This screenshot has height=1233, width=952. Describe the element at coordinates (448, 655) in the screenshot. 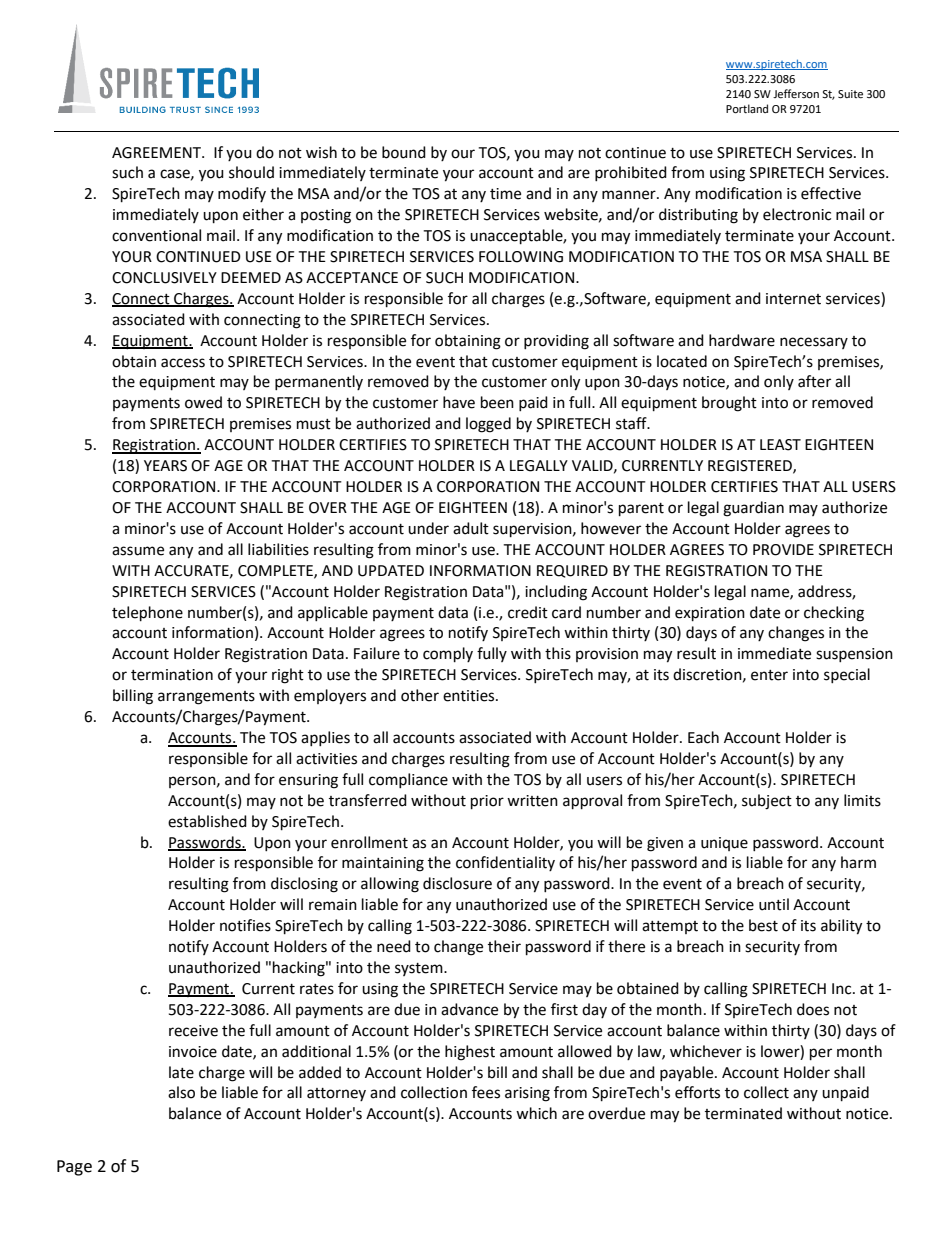

I see `comply` at that location.
